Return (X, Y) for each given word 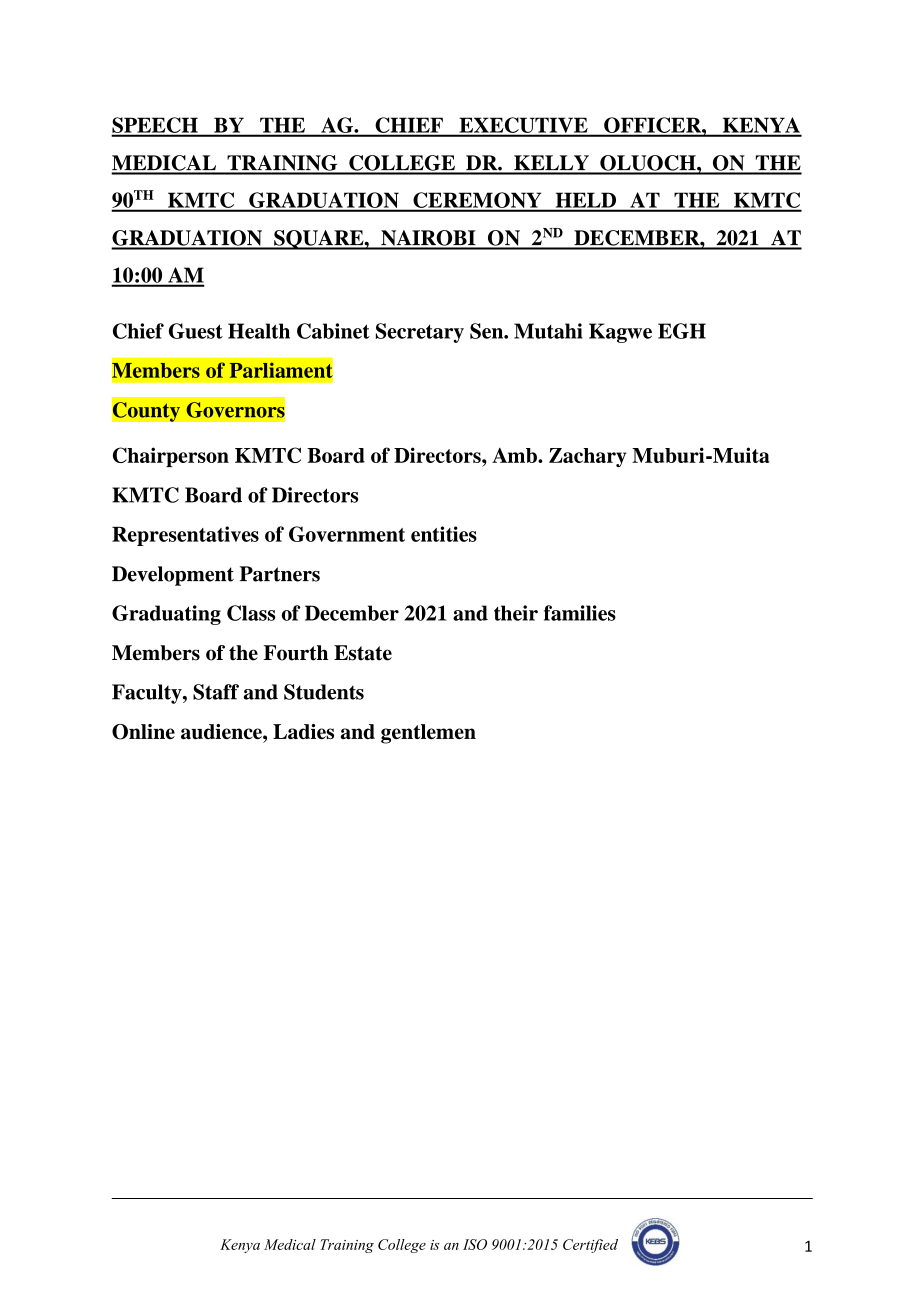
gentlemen (428, 734)
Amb (515, 455)
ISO (475, 1244)
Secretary (420, 333)
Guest (196, 331)
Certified (590, 1246)
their (516, 613)
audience (222, 731)
